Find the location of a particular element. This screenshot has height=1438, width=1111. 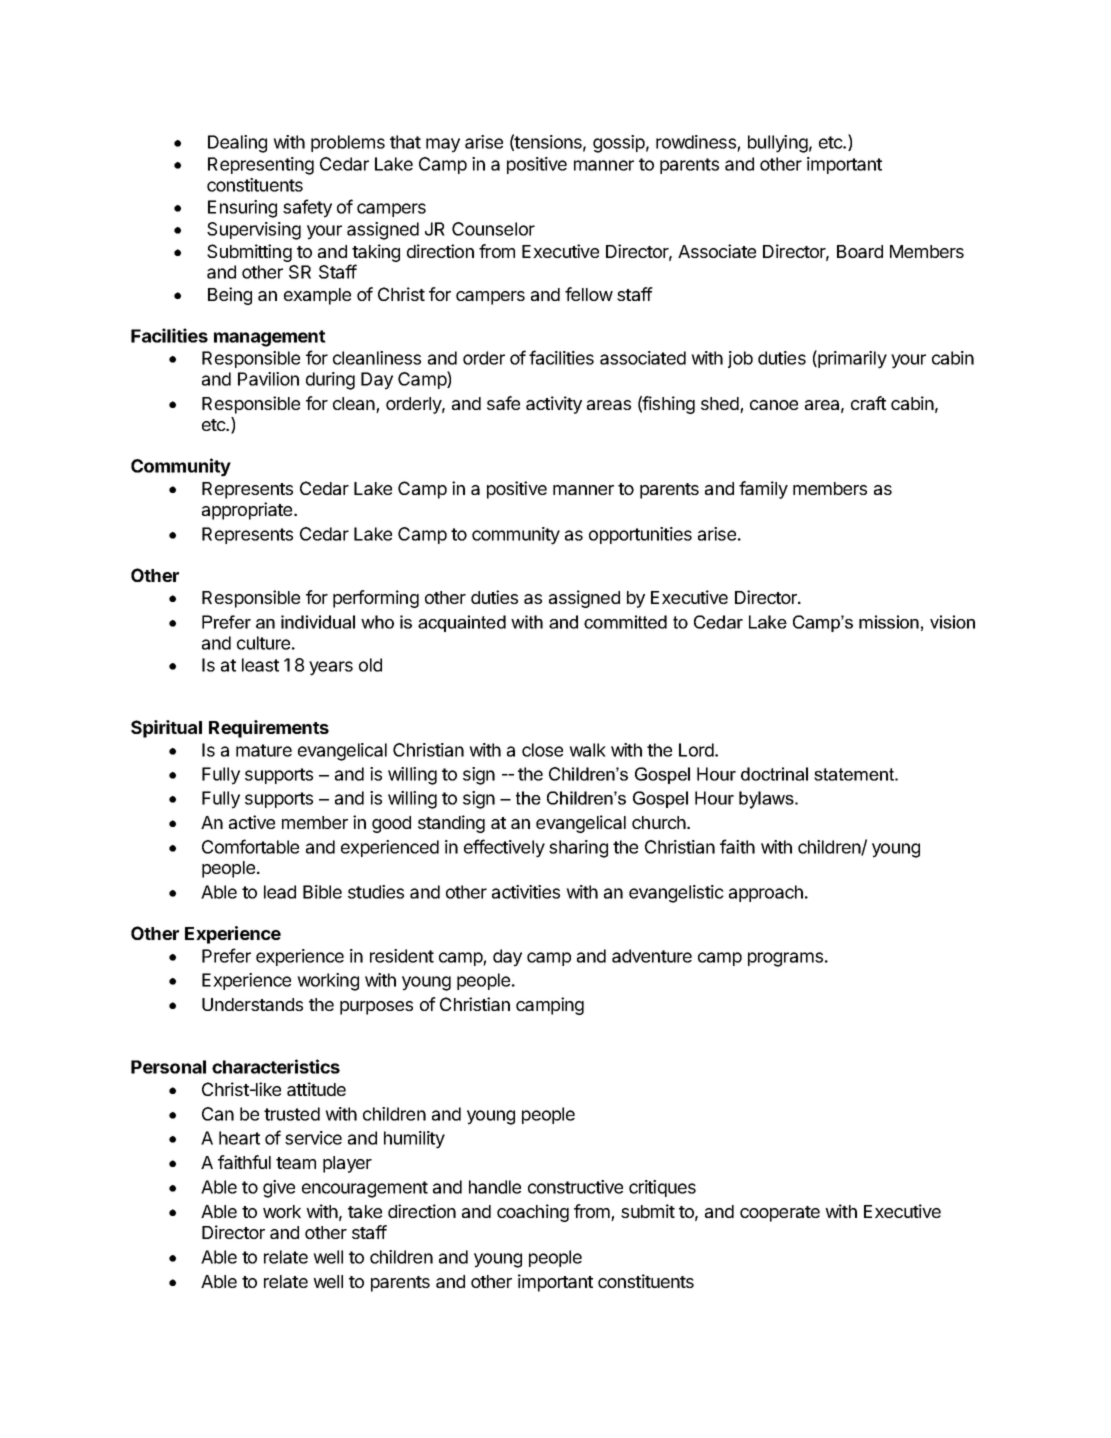

sharing is located at coordinates (578, 849).
